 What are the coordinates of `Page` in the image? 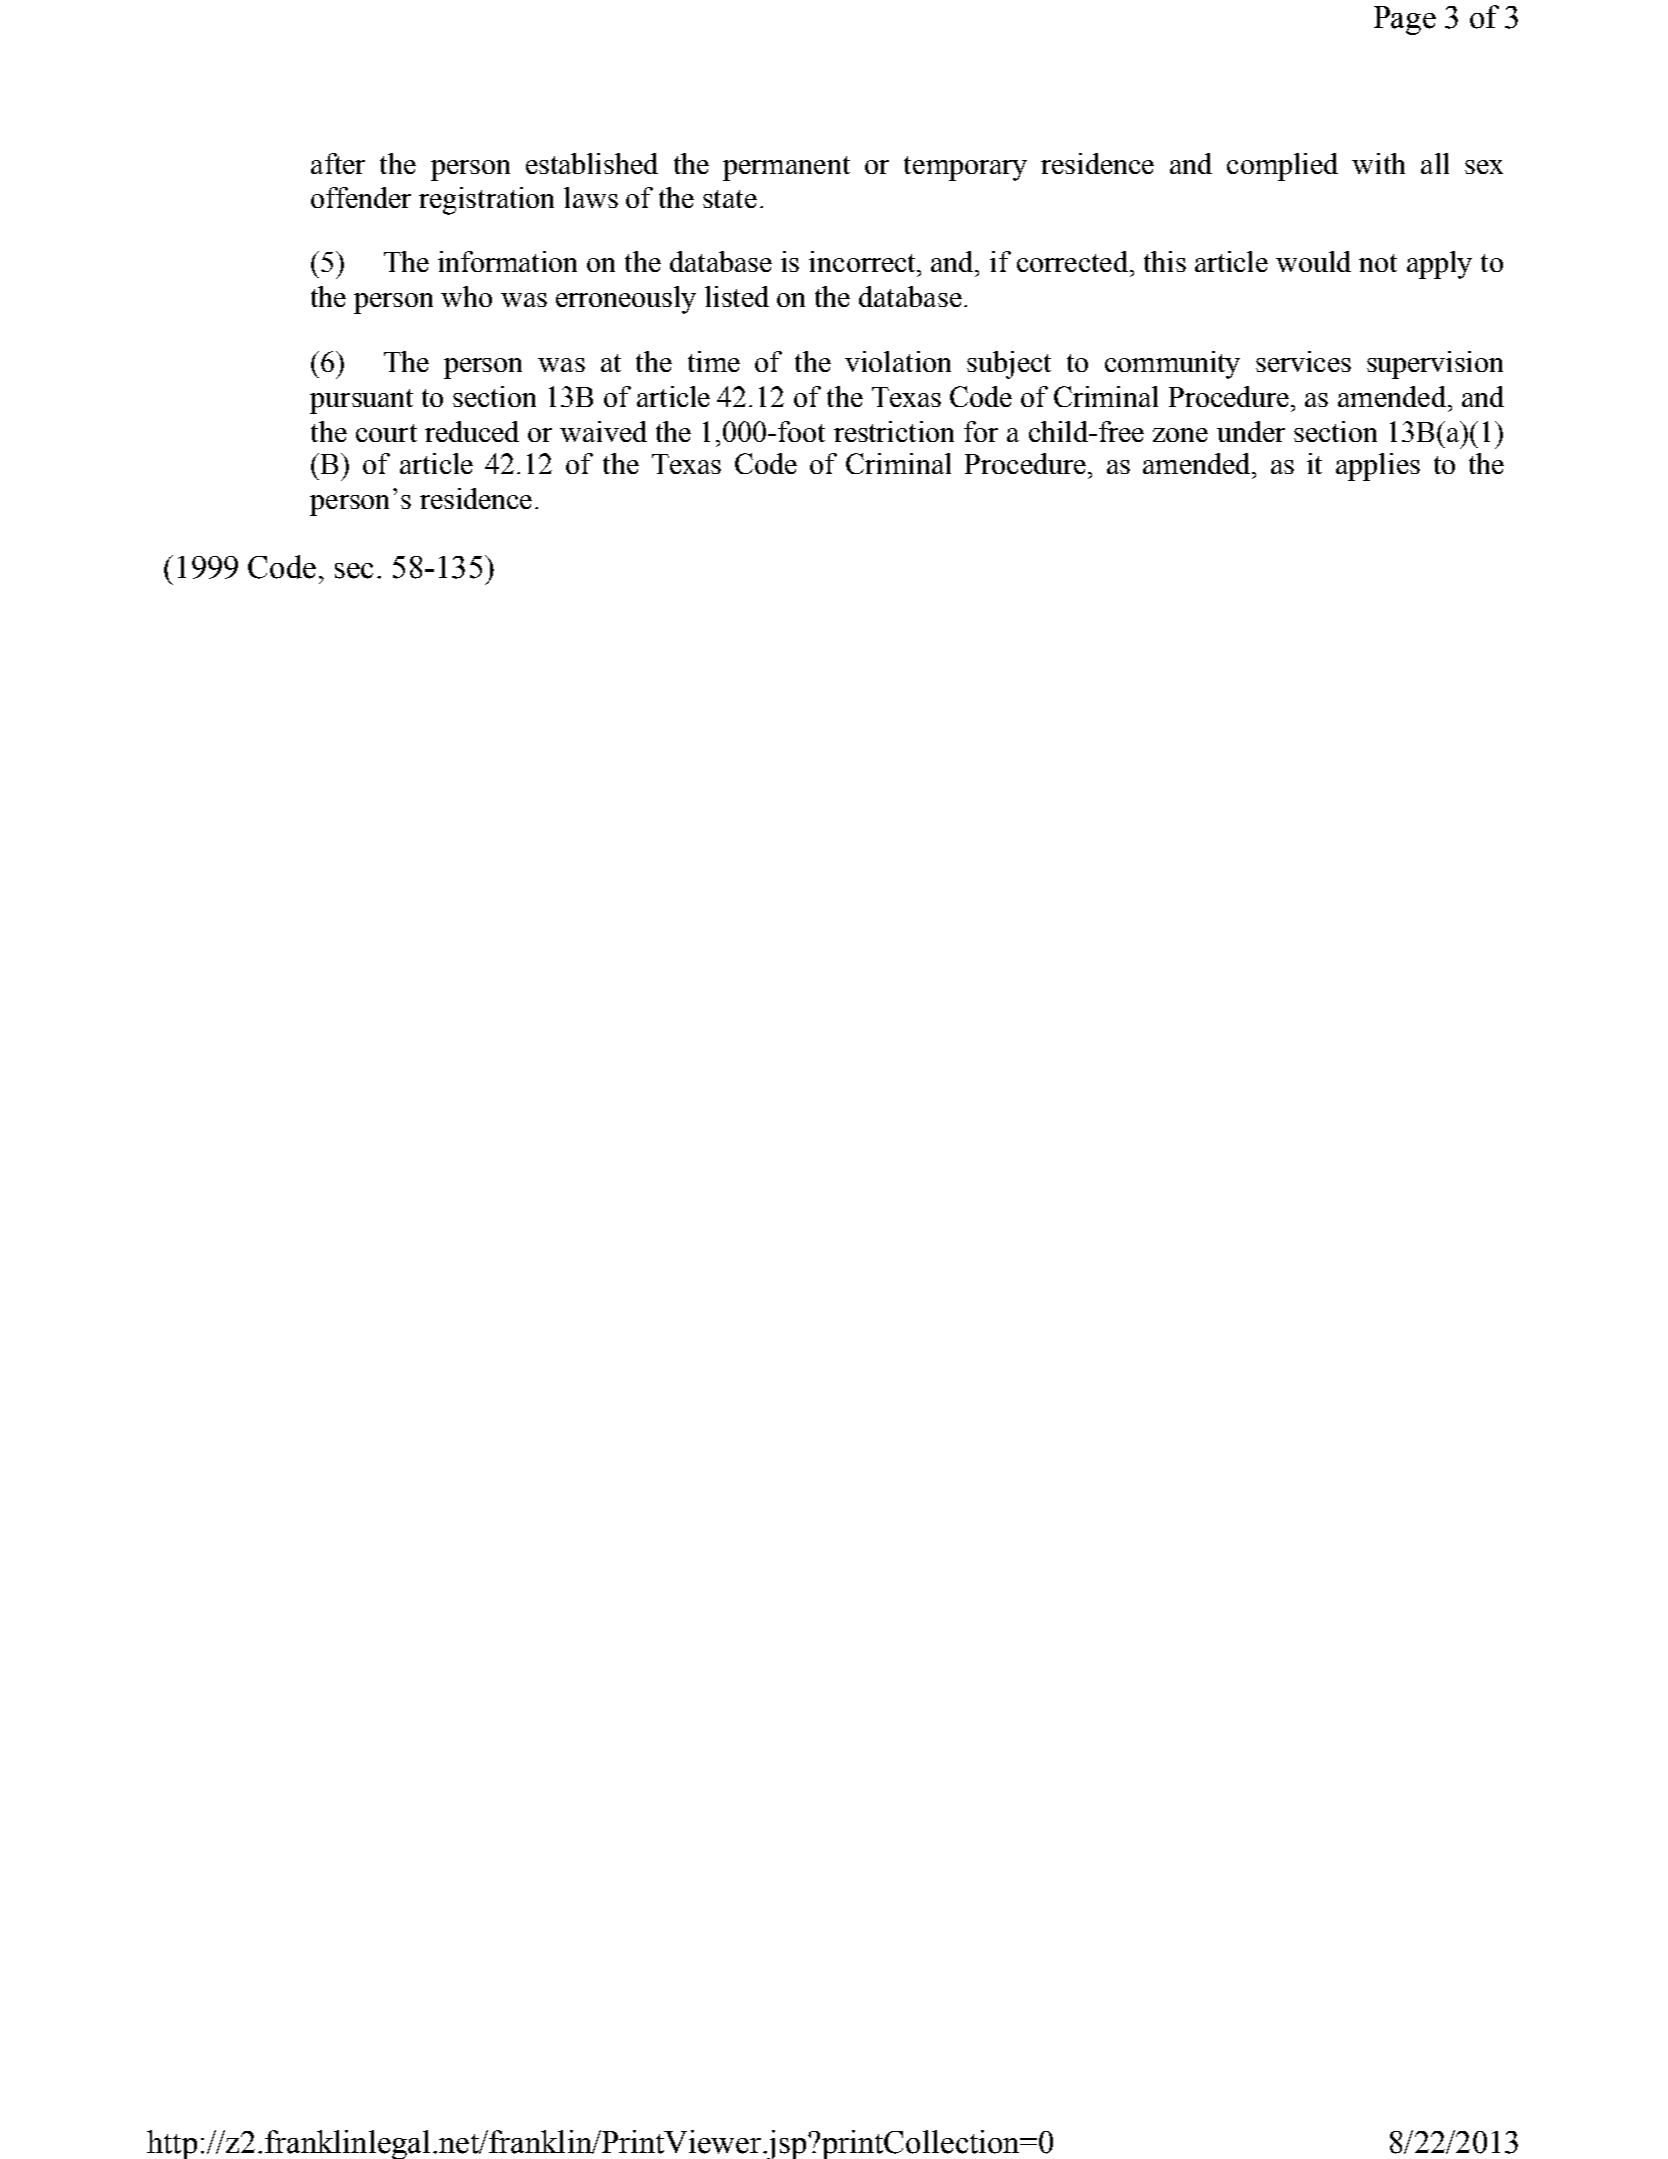 It's located at (1405, 20).
